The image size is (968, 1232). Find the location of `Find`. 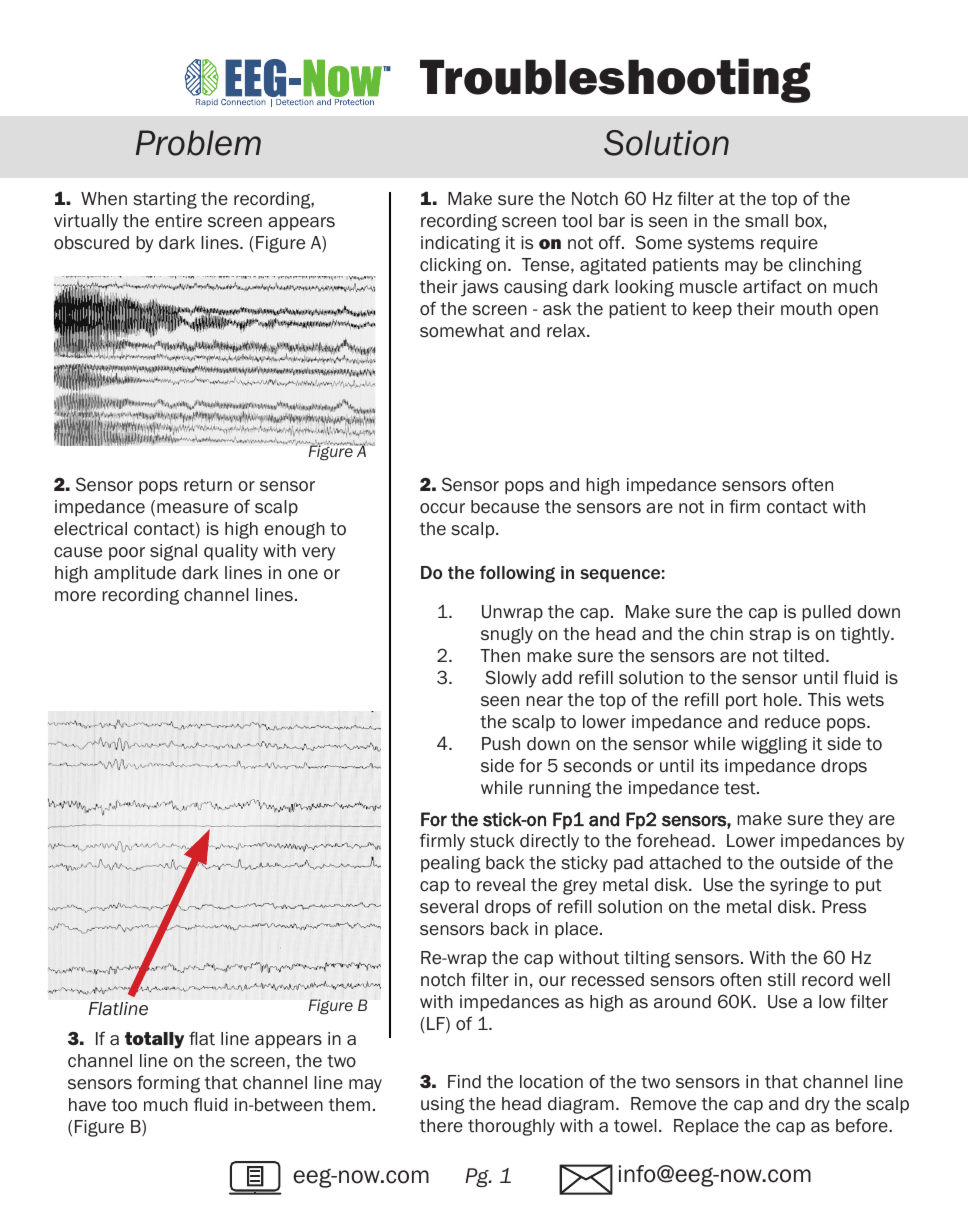

Find is located at coordinates (464, 1082).
